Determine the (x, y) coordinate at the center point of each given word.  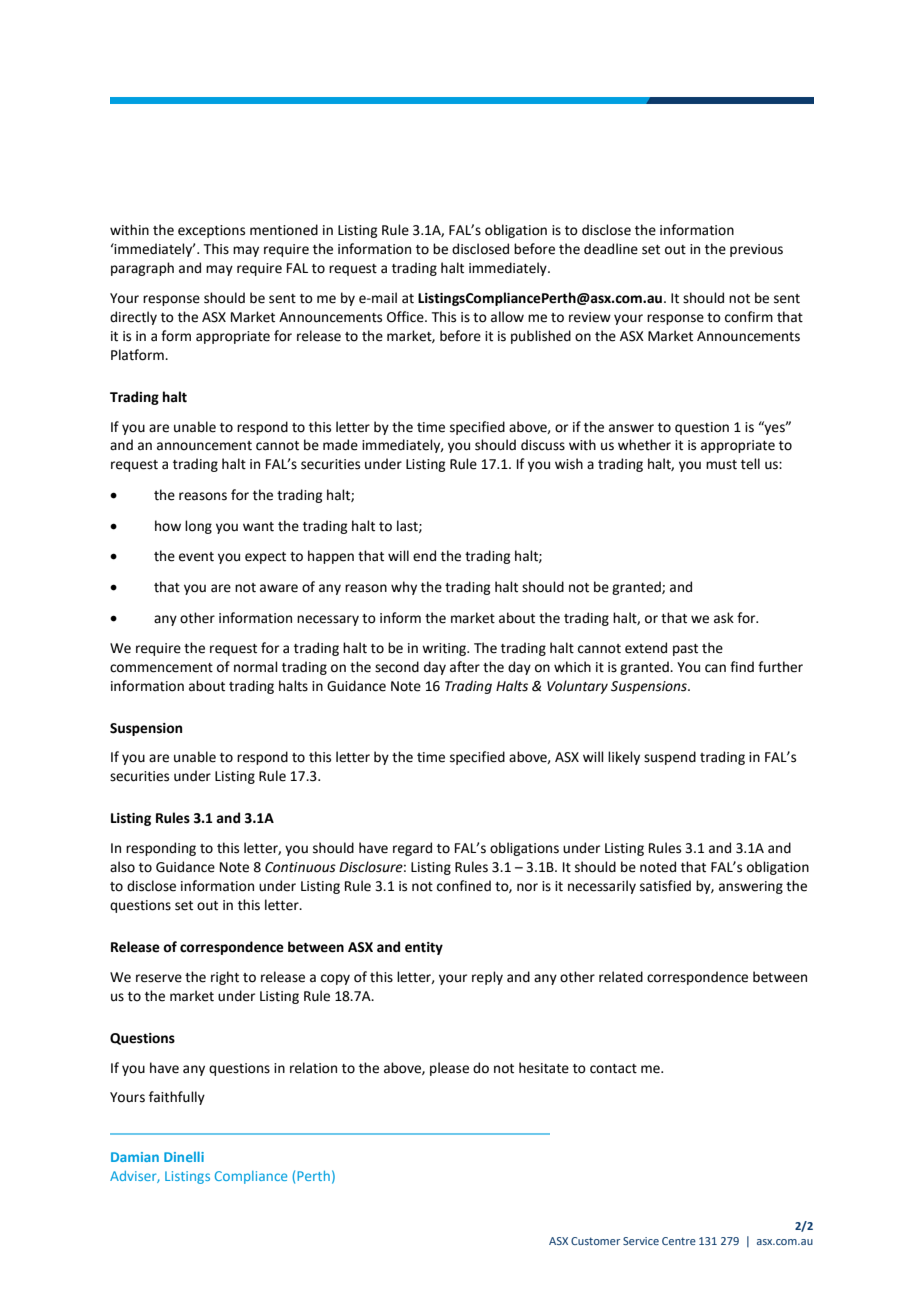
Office (406, 317)
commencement (161, 668)
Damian (135, 1157)
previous (756, 250)
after (465, 667)
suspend (670, 758)
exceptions (211, 231)
